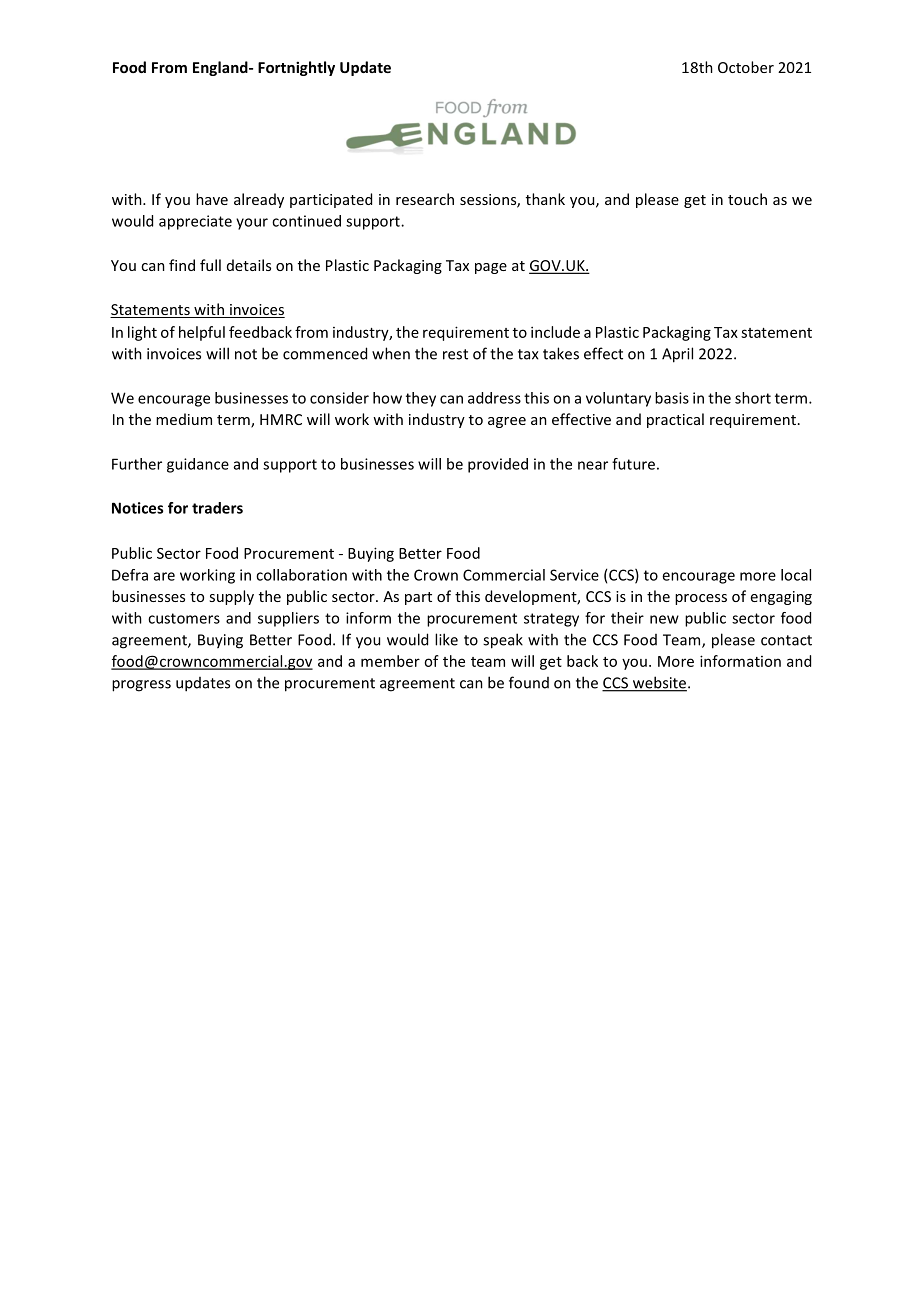 The width and height of the document is (924, 1308). What do you see at coordinates (753, 398) in the document?
I see `short` at bounding box center [753, 398].
